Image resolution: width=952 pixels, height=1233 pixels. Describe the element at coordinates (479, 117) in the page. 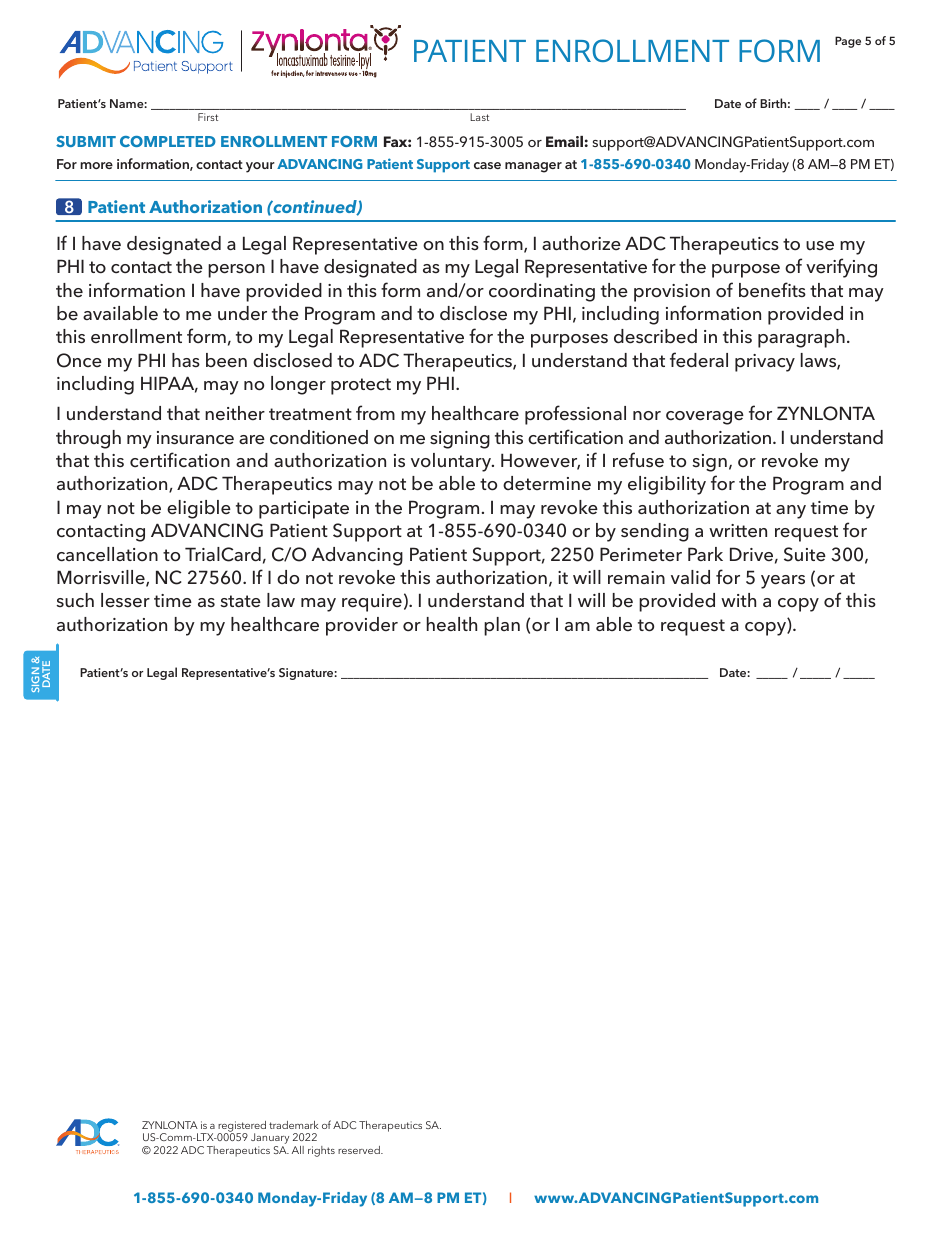

I see `Last` at that location.
